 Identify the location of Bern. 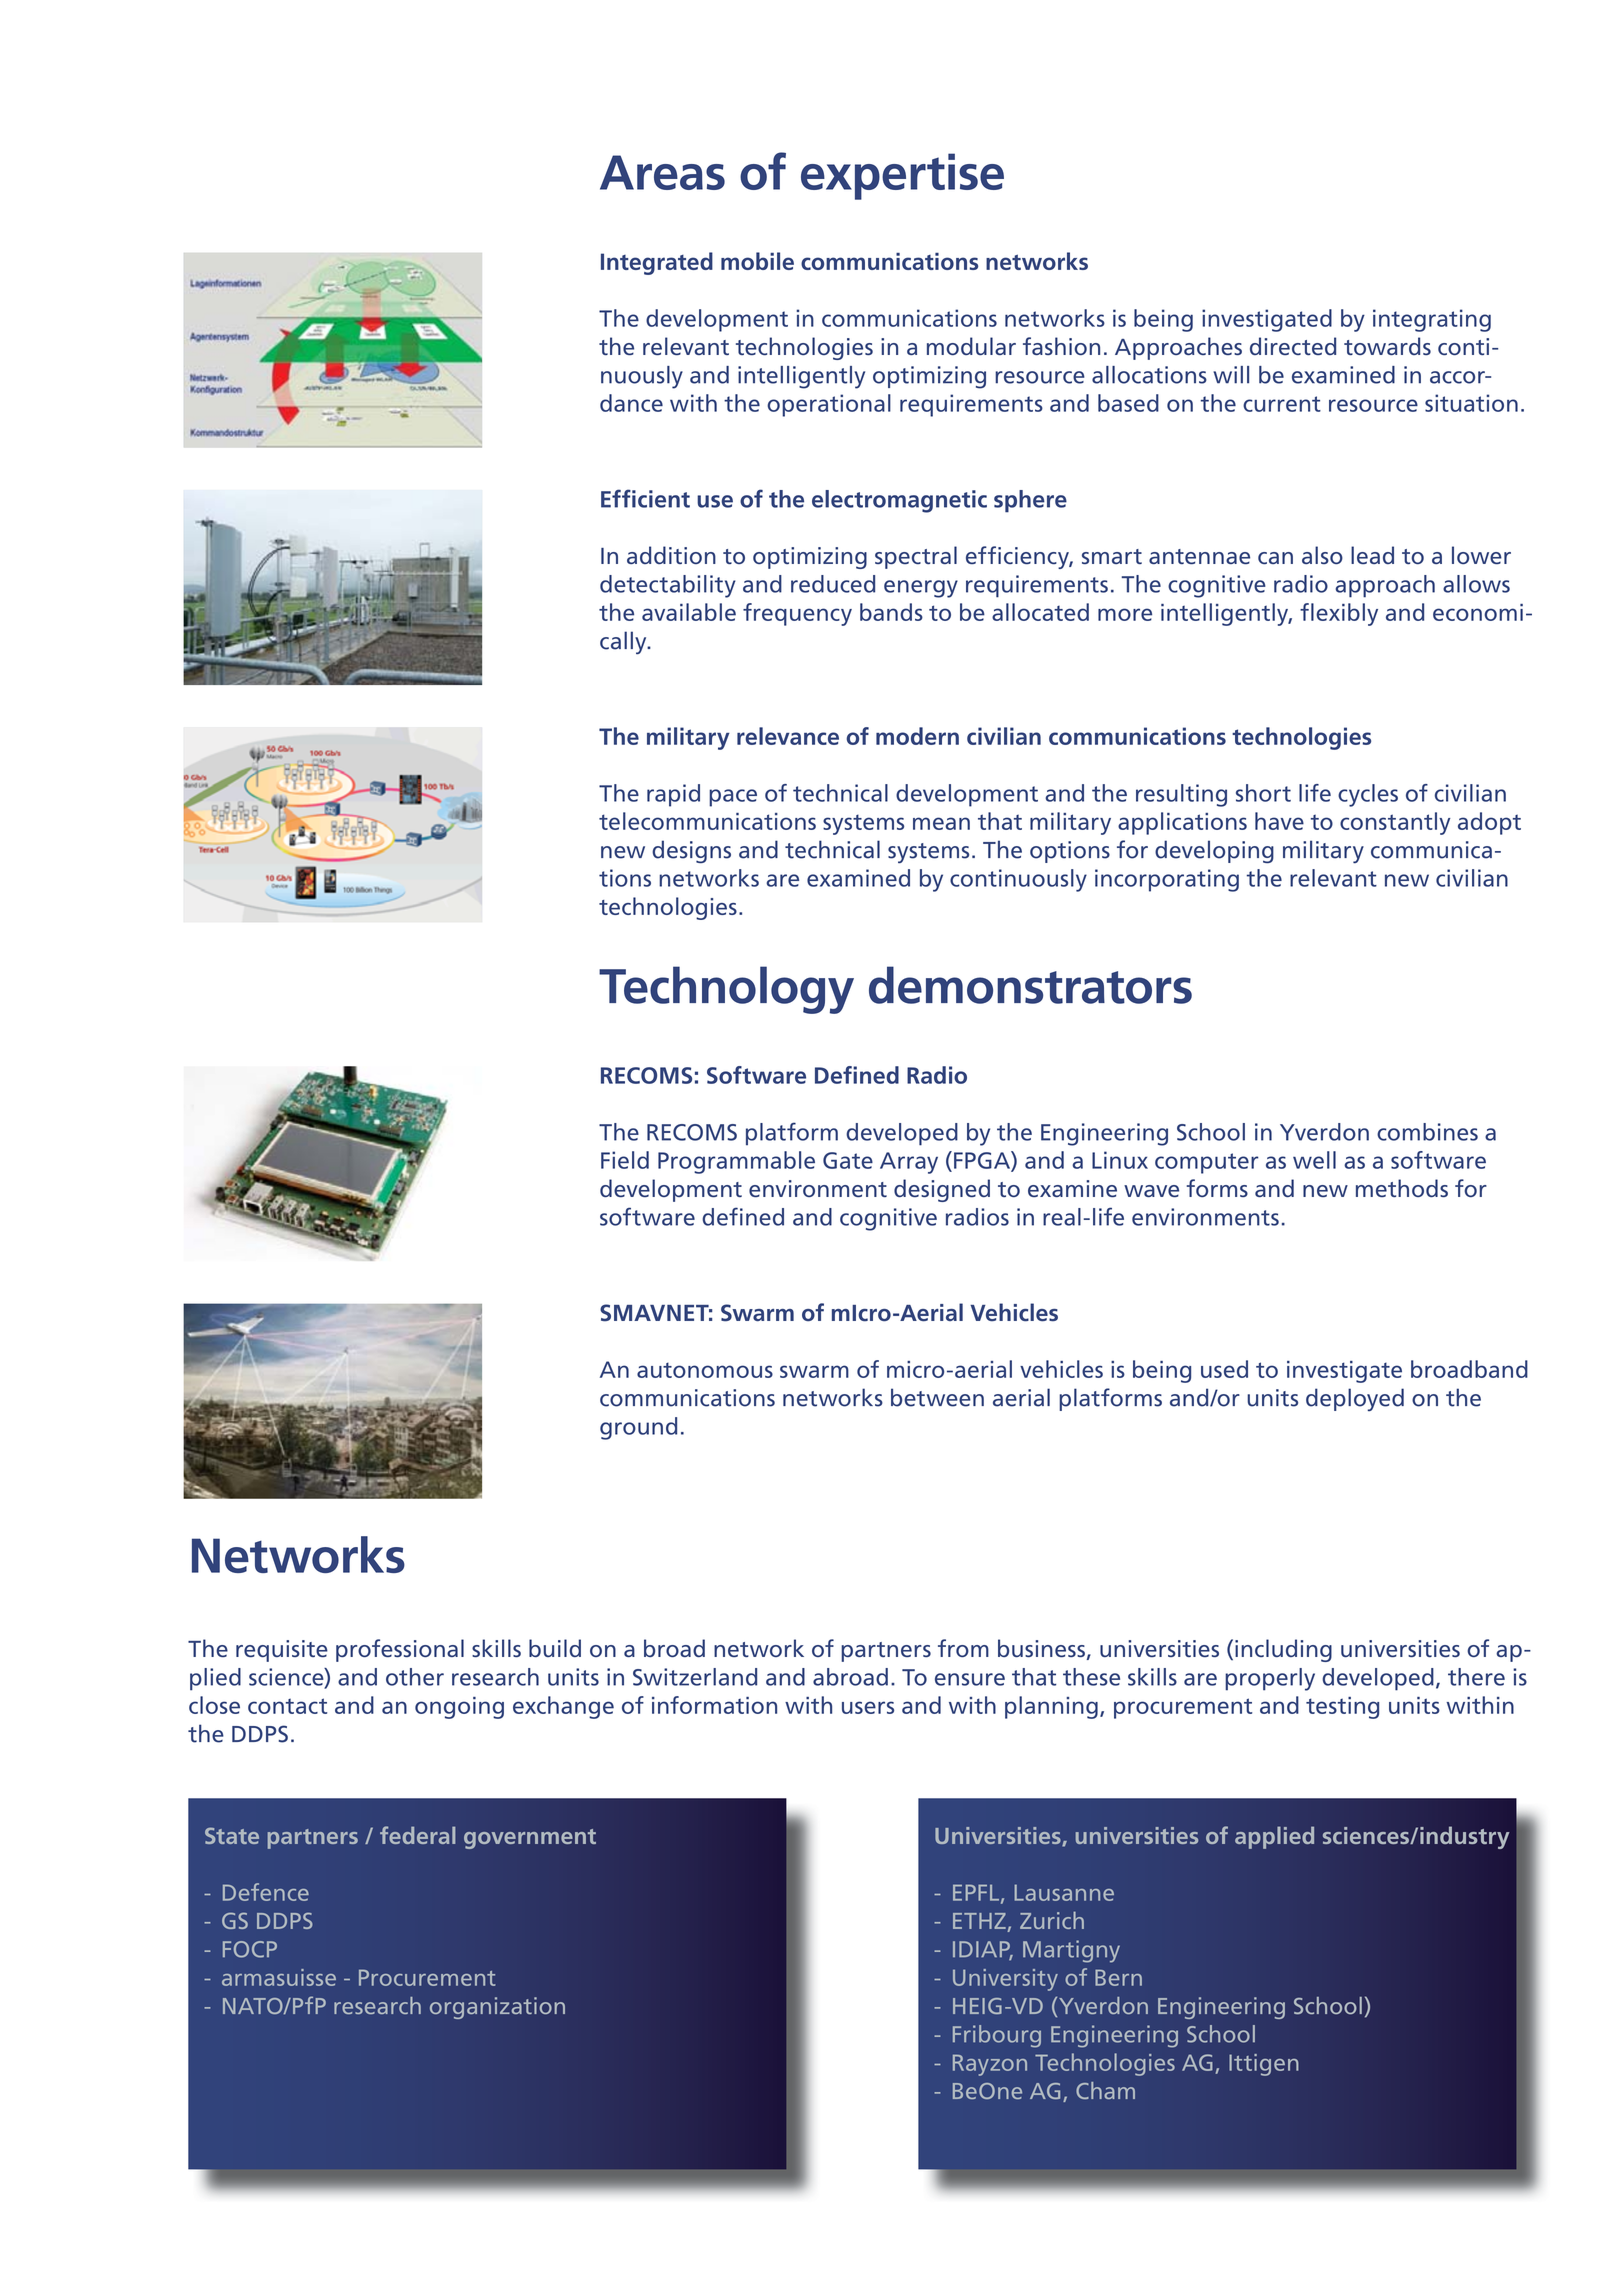
(1118, 1977).
